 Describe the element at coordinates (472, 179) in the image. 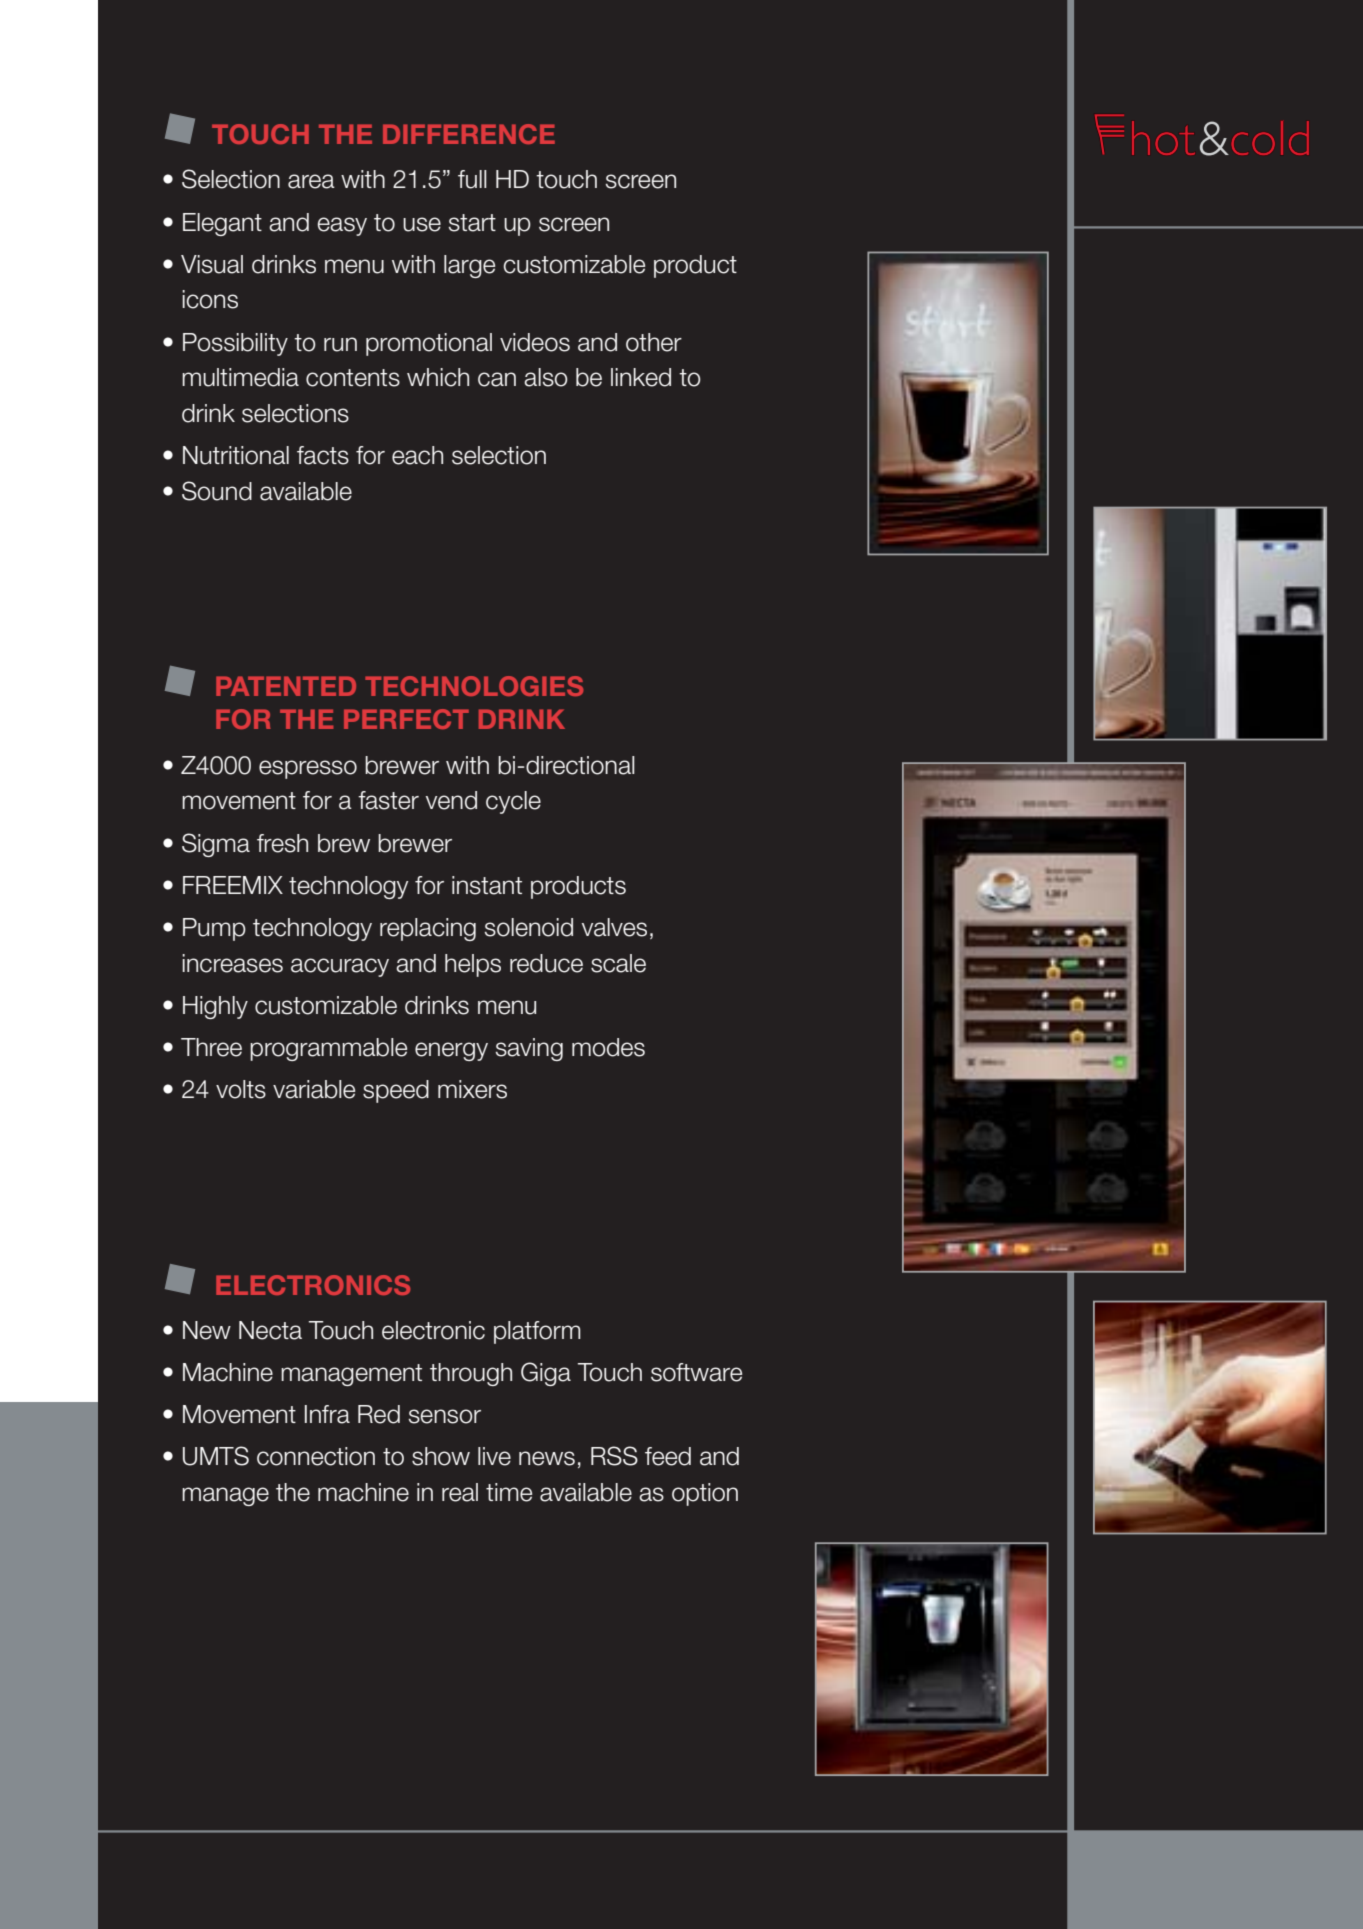

I see `full` at that location.
